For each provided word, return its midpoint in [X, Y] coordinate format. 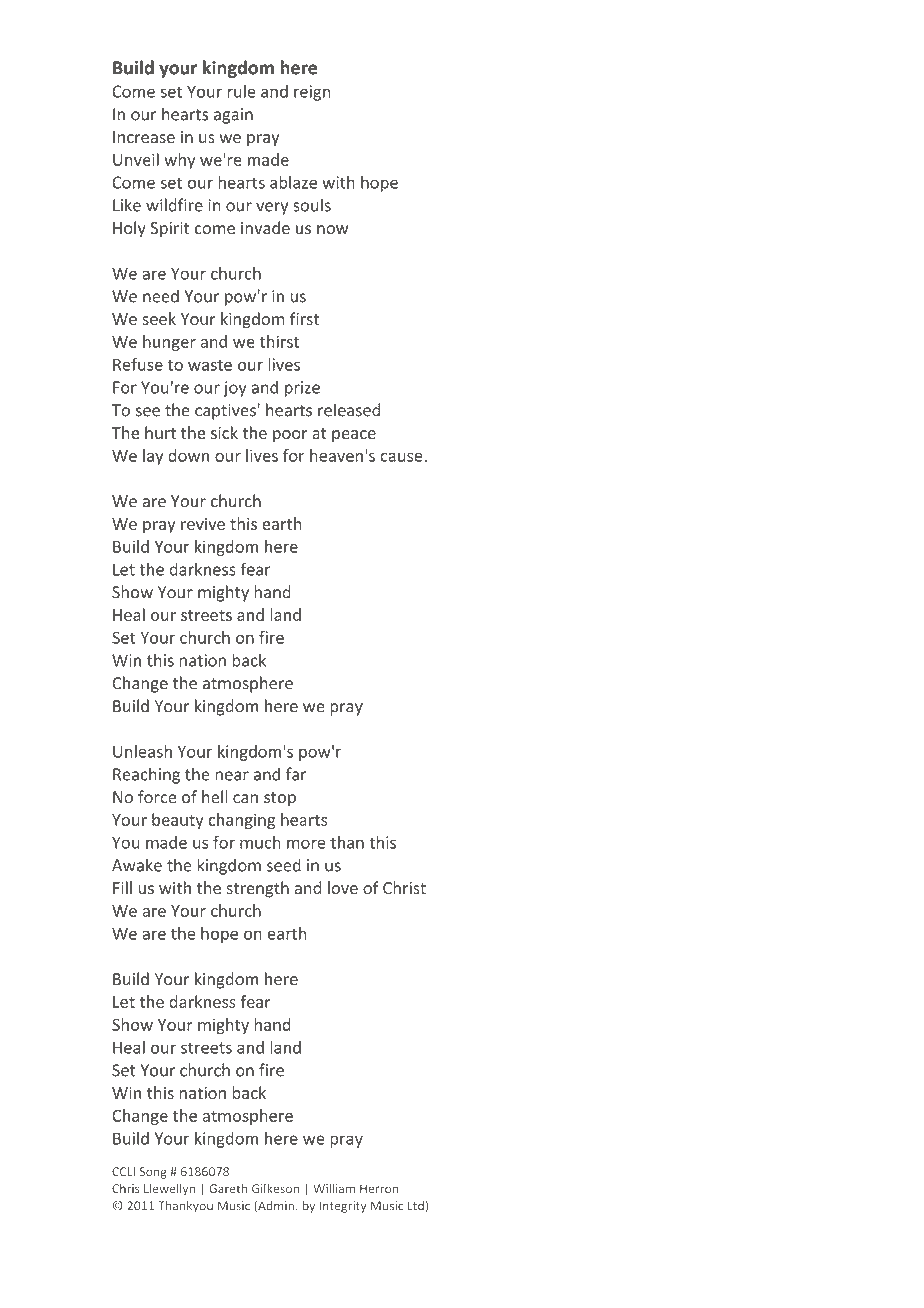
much [260, 842]
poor [290, 436]
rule [242, 91]
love [343, 888]
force [157, 797]
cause [401, 457]
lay [153, 457]
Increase [144, 137]
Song [153, 1173]
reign [312, 93]
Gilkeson [275, 1188]
